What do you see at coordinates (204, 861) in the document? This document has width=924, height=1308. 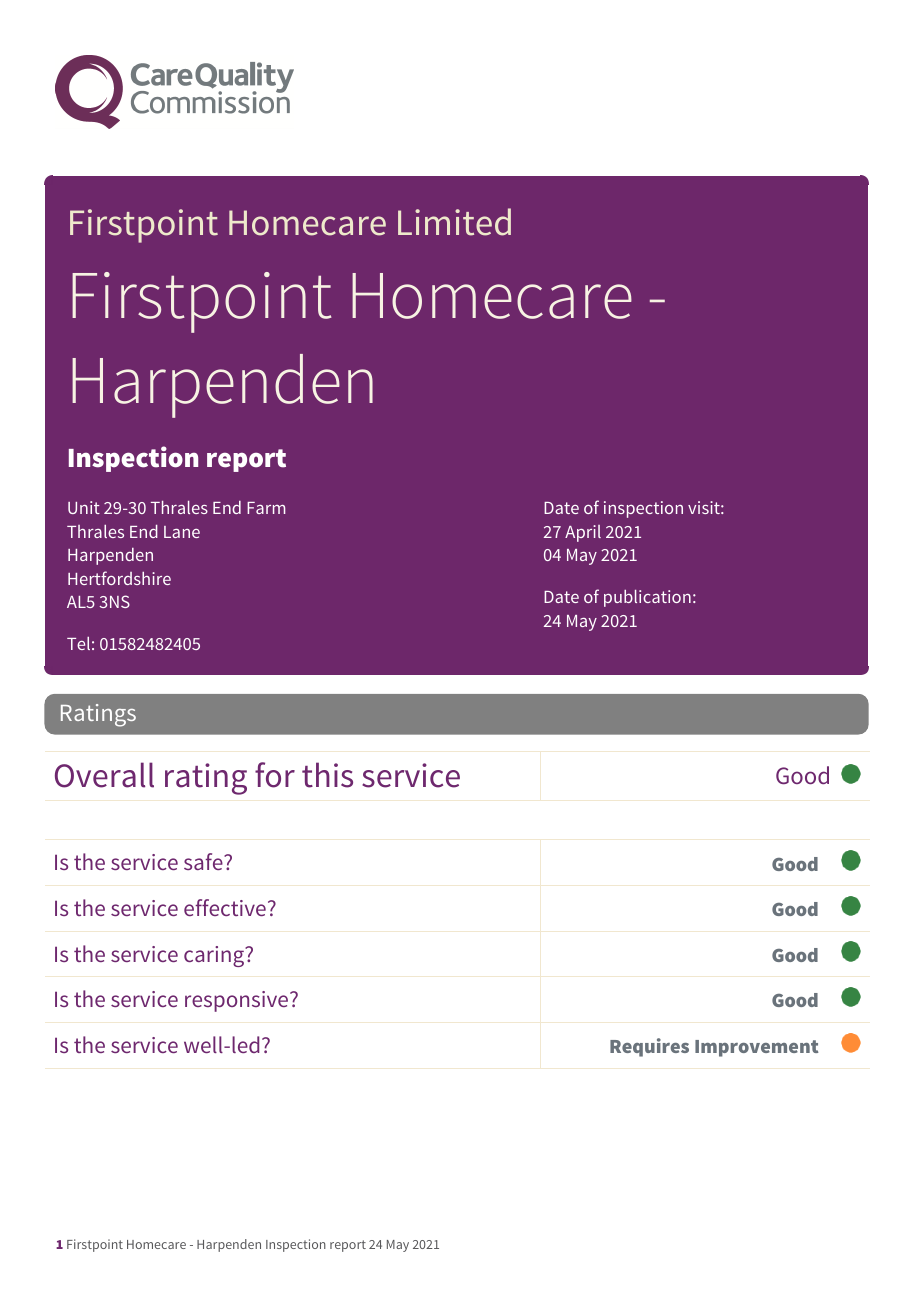 I see `safe` at bounding box center [204, 861].
